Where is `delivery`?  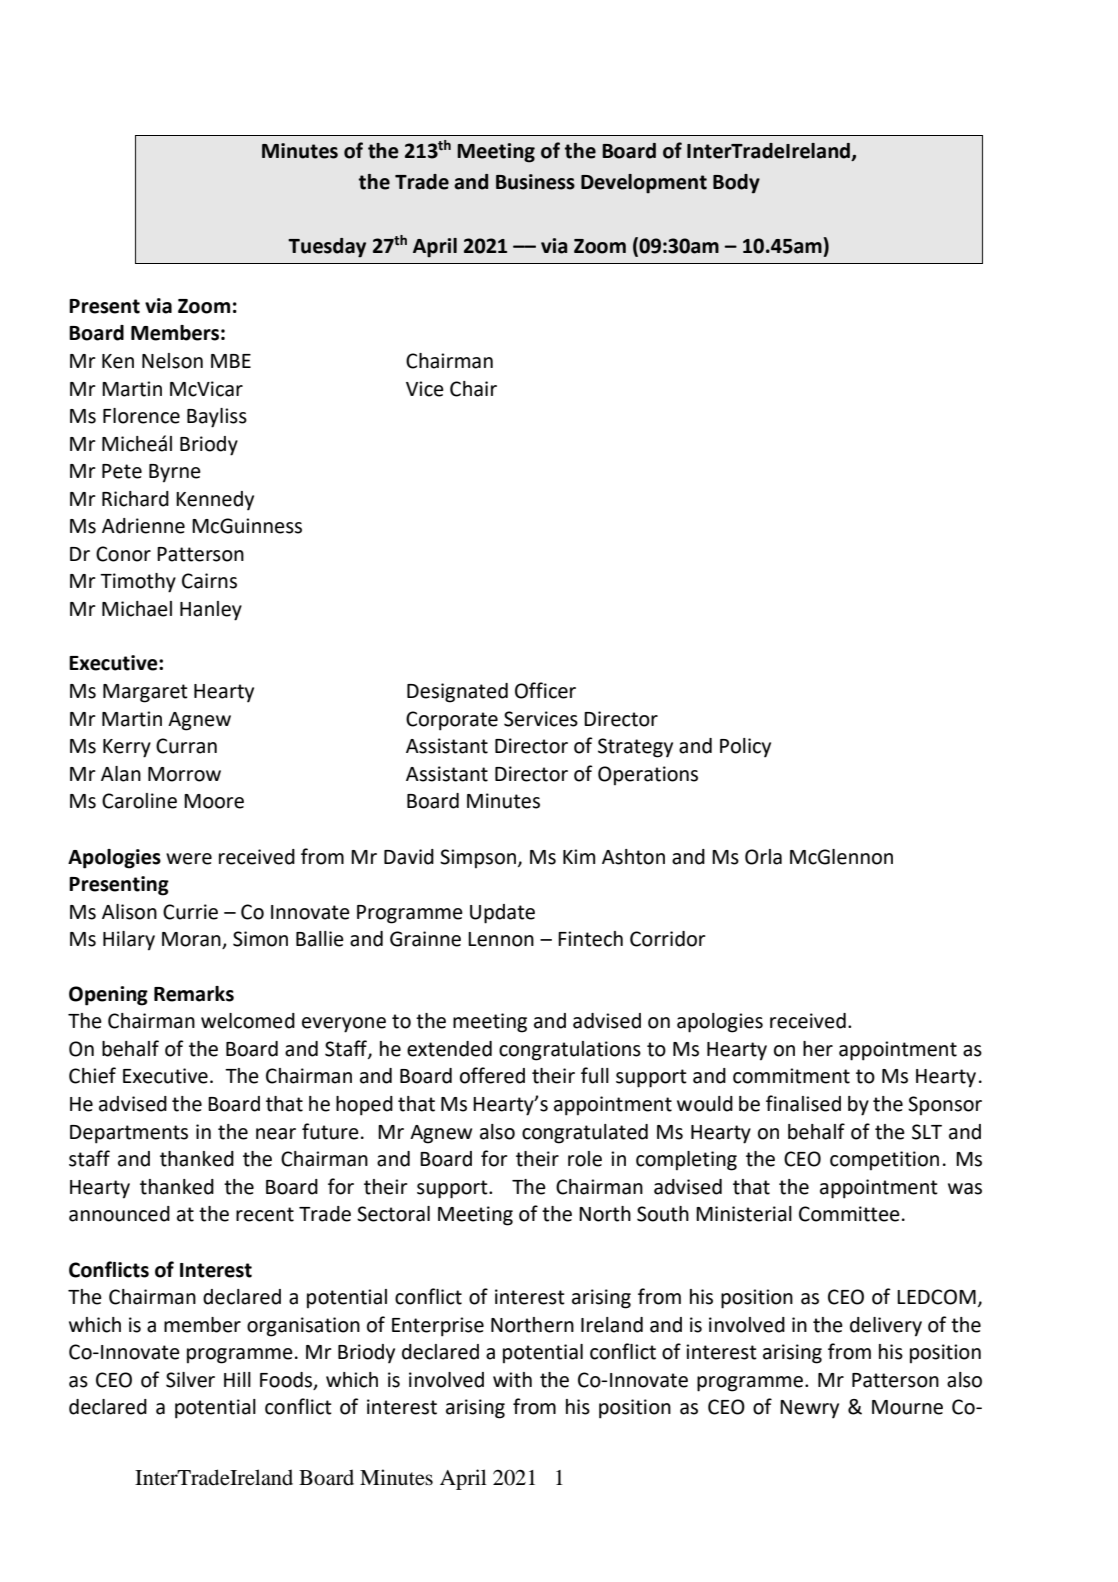
delivery is located at coordinates (886, 1327).
